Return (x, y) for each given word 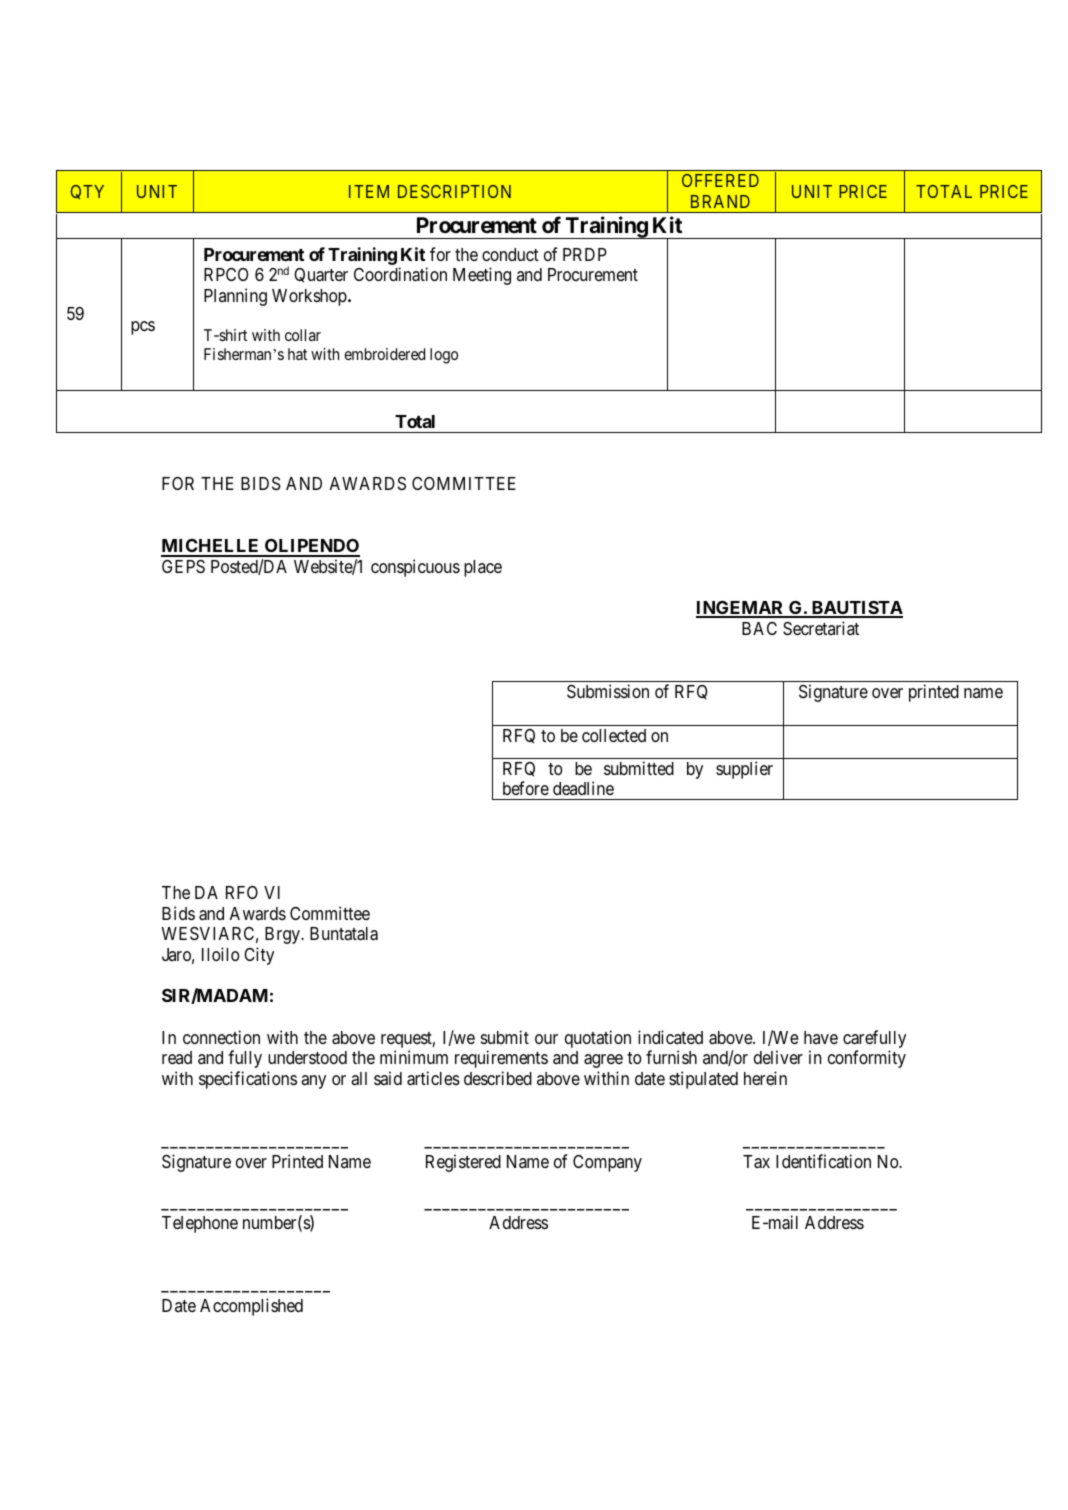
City (259, 956)
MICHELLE (211, 547)
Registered (463, 1163)
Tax (756, 1162)
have (821, 1037)
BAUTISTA (856, 609)
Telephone (200, 1224)
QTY (87, 192)
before (526, 788)
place (483, 568)
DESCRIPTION (454, 191)
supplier (744, 770)
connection (221, 1037)
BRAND (720, 201)
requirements (501, 1059)
